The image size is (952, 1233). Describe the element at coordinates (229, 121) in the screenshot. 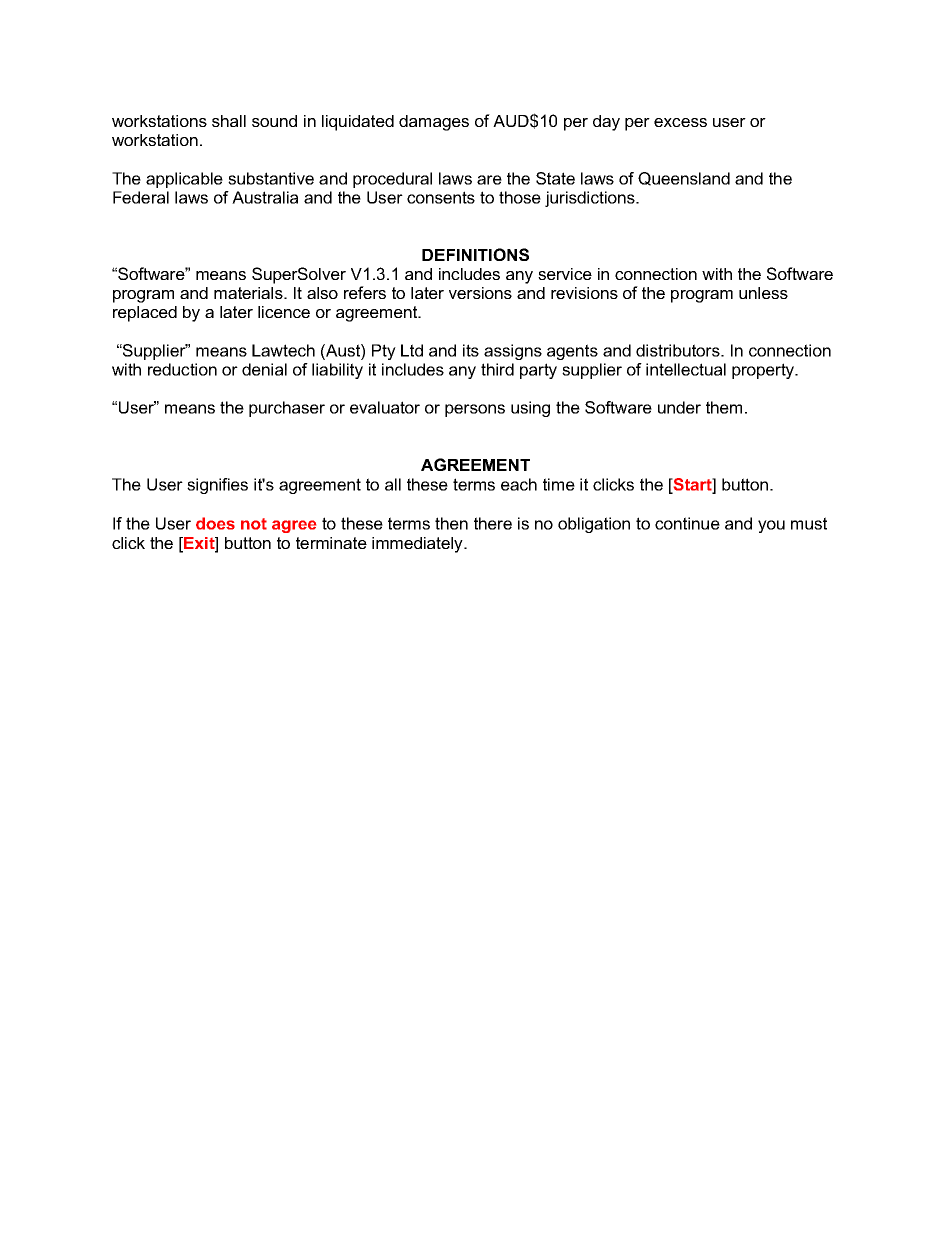

I see `shall` at that location.
